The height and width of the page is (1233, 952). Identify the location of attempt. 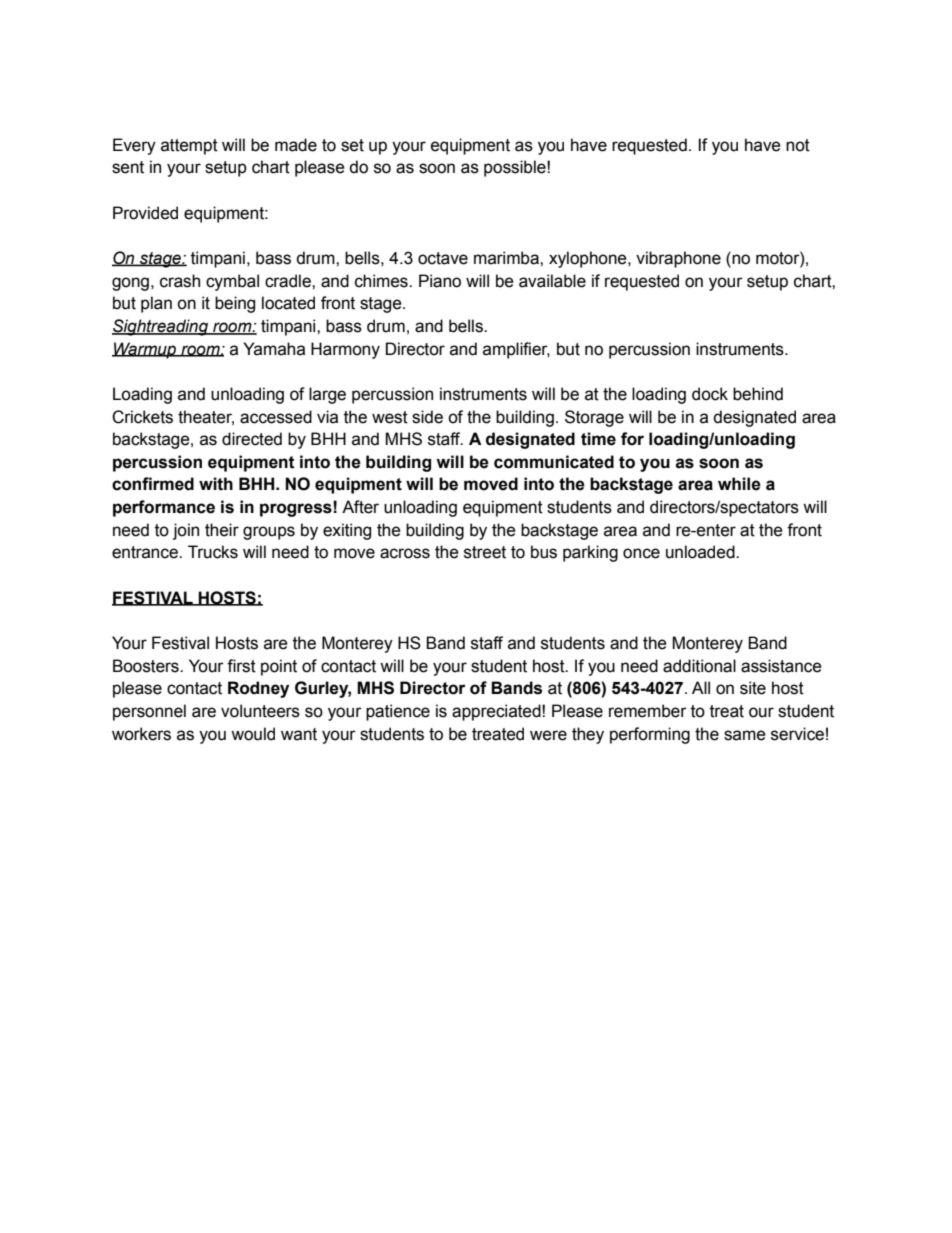
(189, 147).
